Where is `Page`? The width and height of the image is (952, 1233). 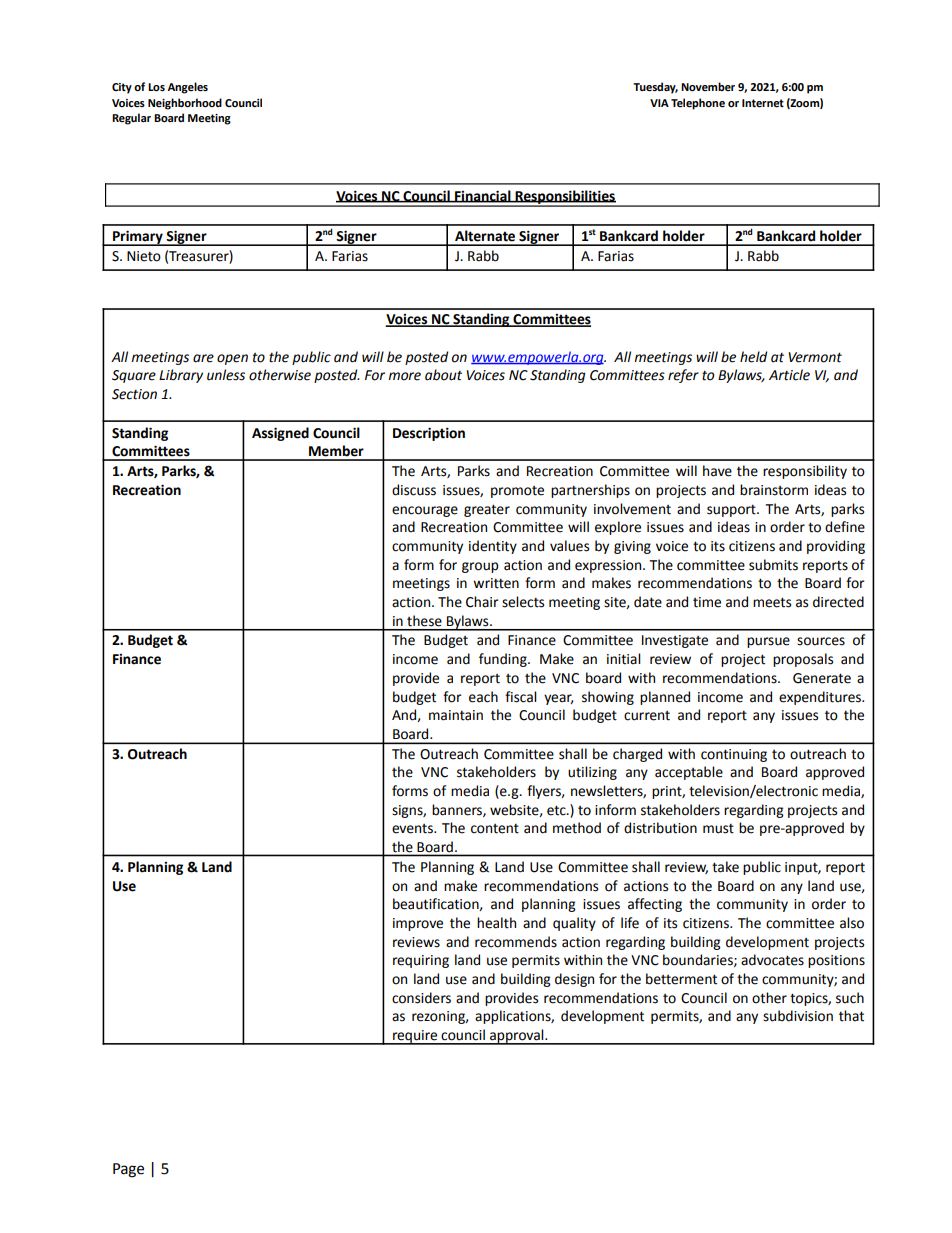
Page is located at coordinates (128, 1170).
